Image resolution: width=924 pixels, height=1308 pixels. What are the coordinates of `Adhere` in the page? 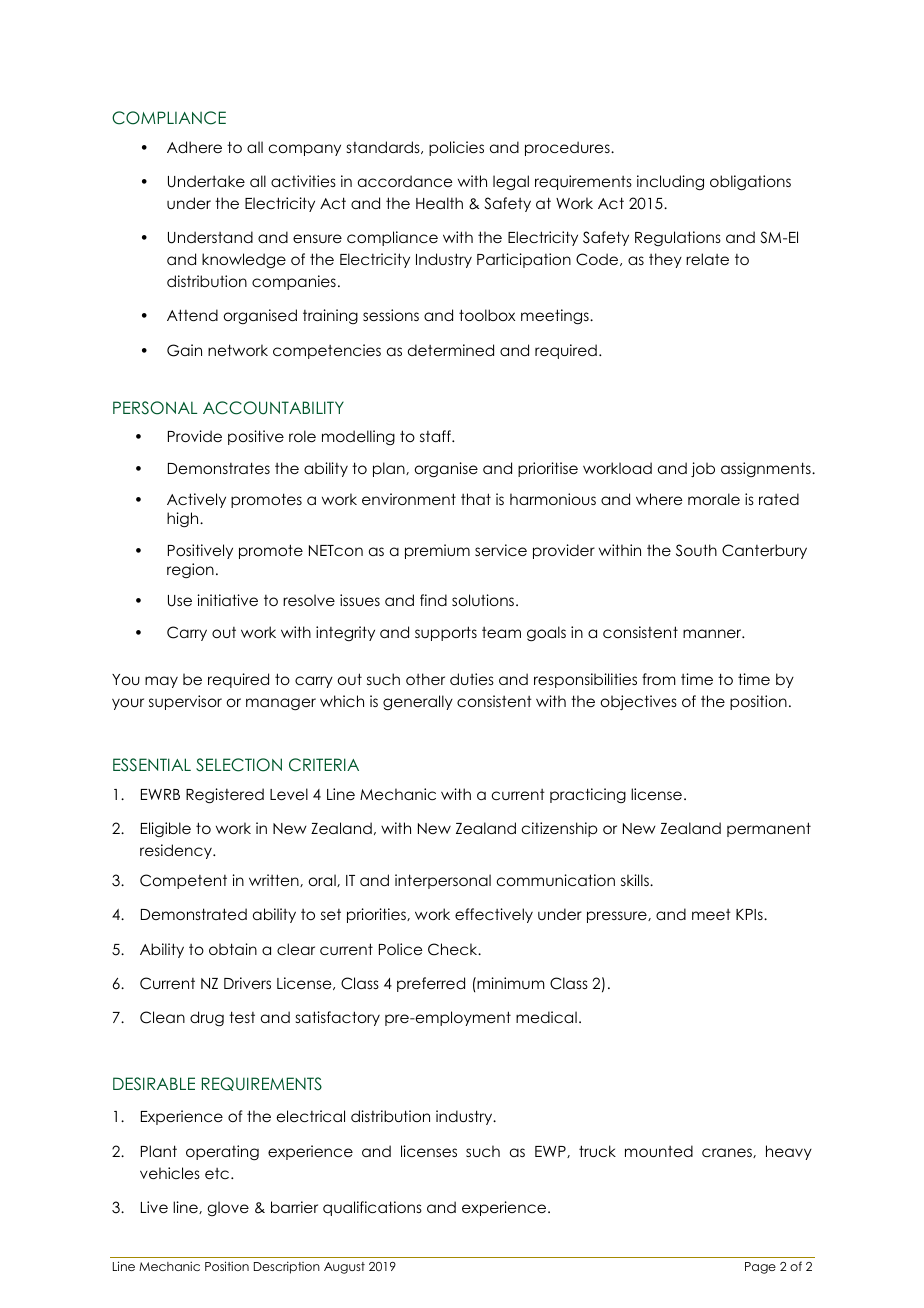 It's located at (194, 147).
